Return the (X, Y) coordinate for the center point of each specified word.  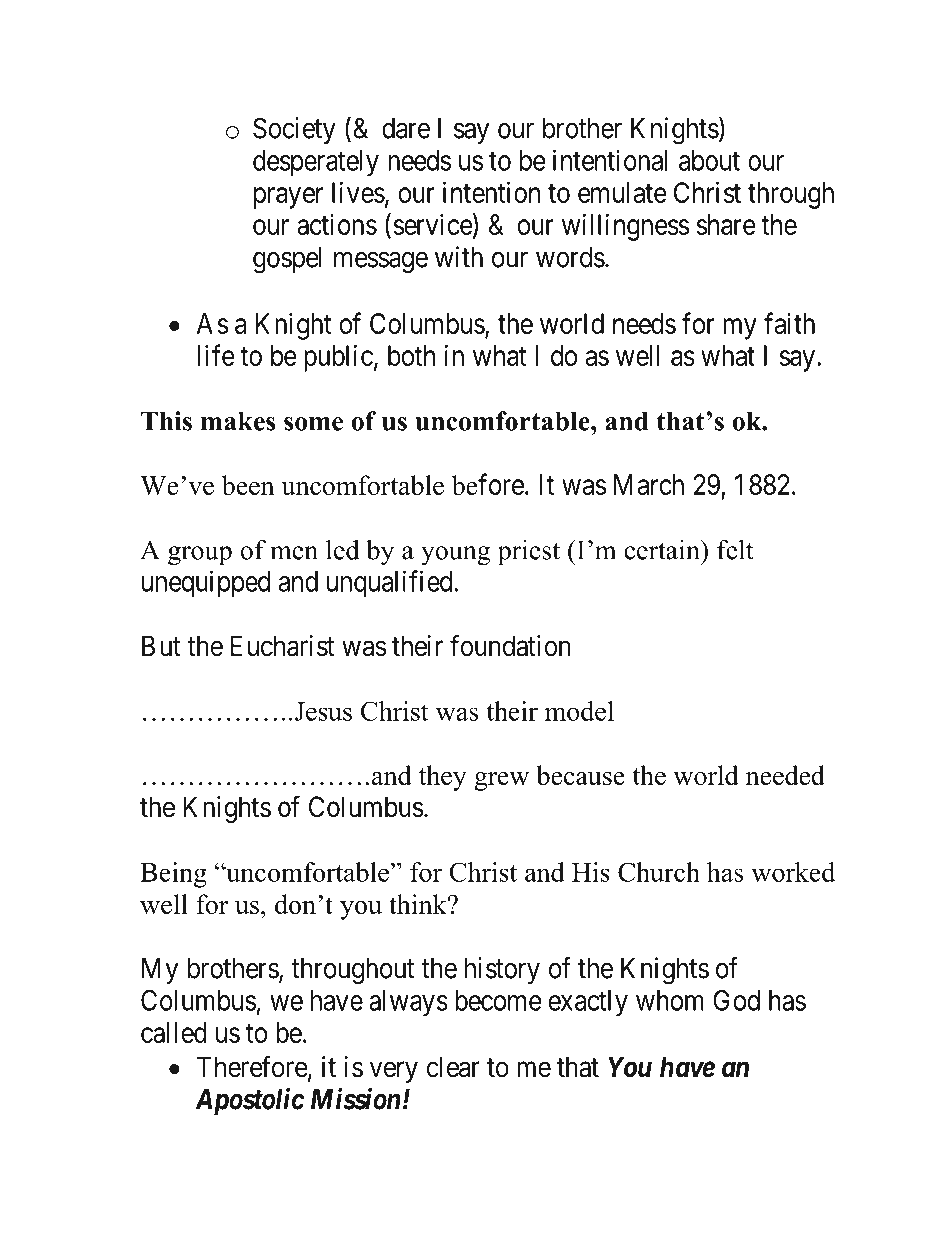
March (649, 484)
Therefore (252, 1066)
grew (501, 781)
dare (406, 128)
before (488, 484)
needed (785, 775)
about (709, 160)
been (248, 485)
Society (294, 130)
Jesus (323, 711)
